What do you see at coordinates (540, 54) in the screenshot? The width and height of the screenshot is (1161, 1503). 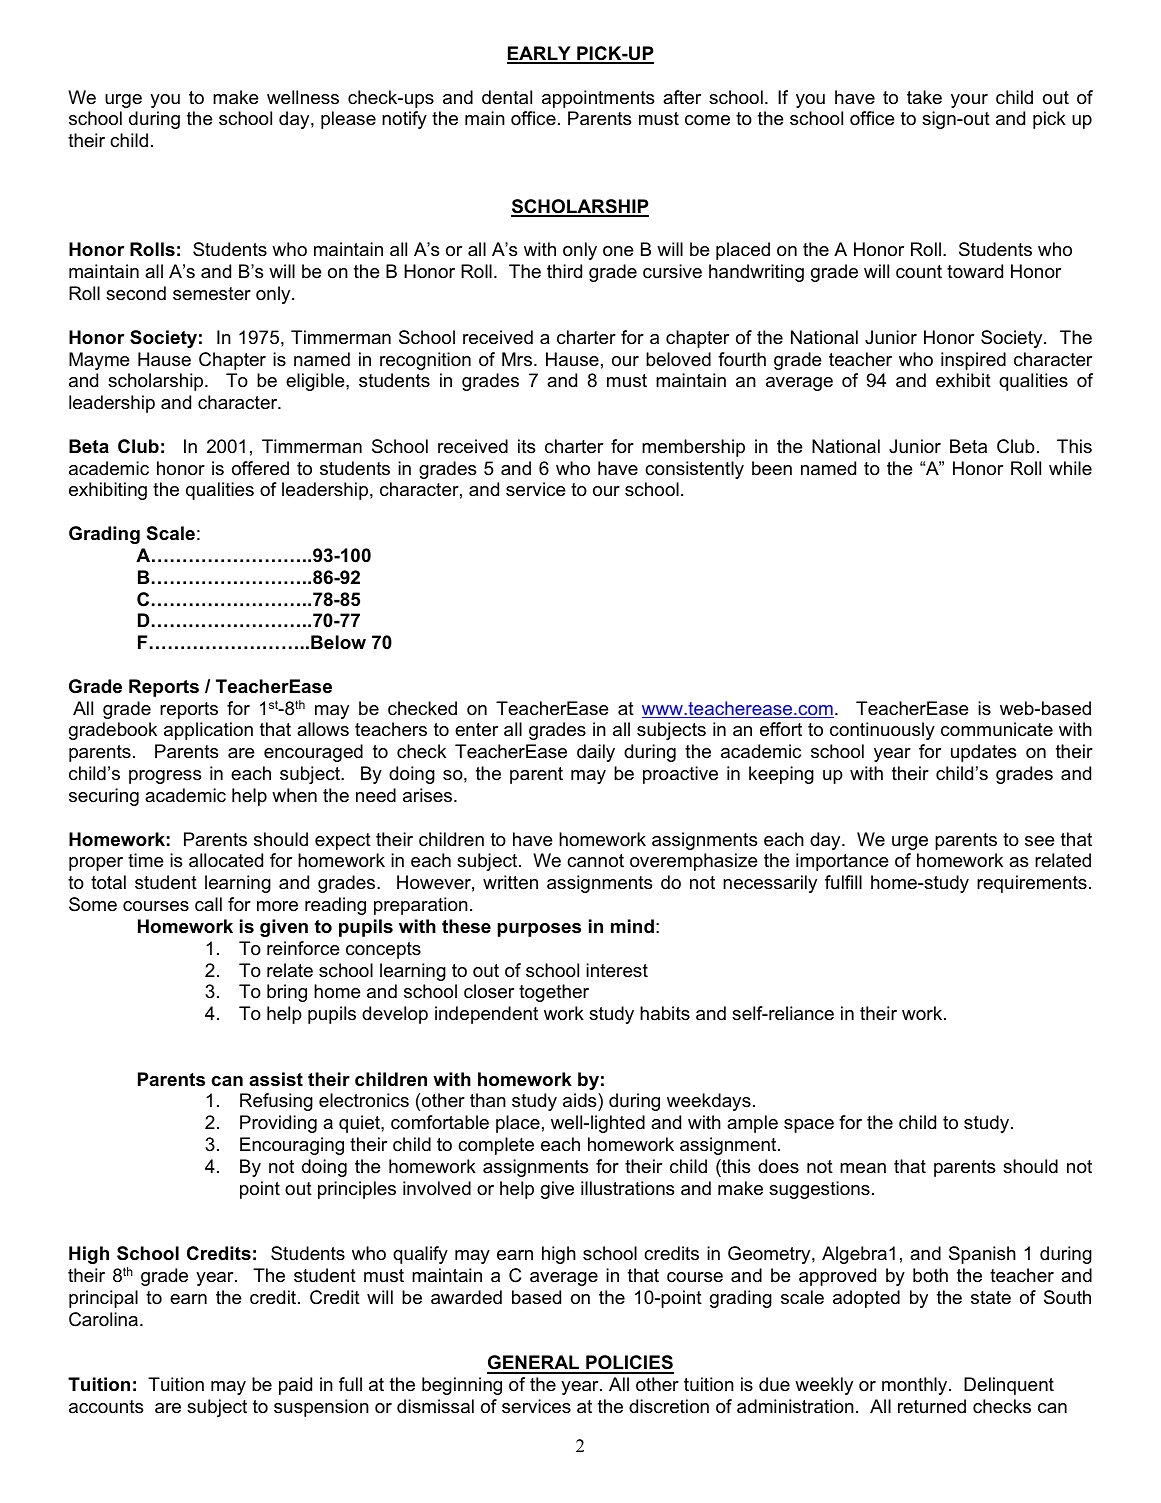 I see `EARLY` at bounding box center [540, 54].
